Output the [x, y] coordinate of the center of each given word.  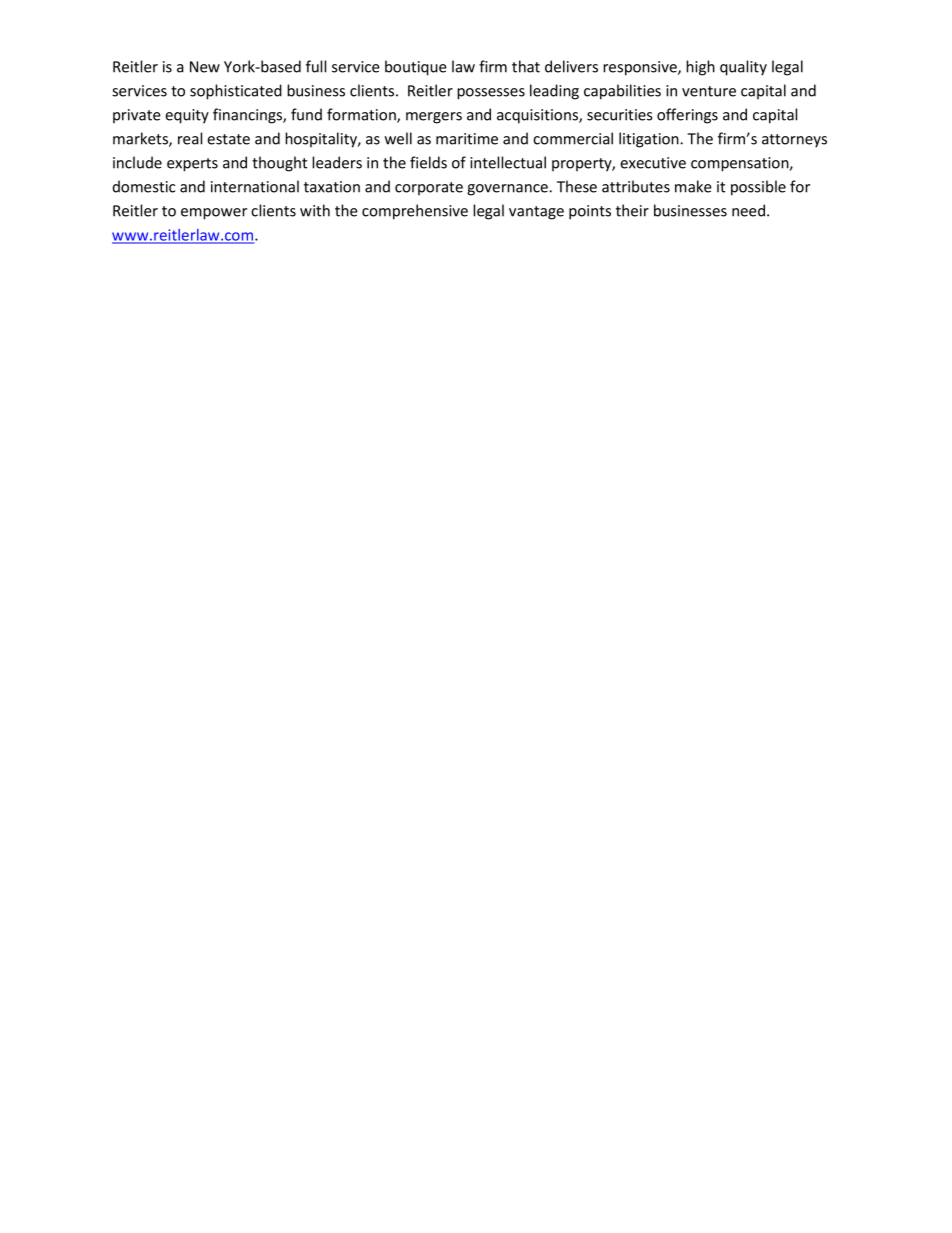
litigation [650, 140]
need [750, 210]
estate [228, 139]
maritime [467, 139]
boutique [416, 68]
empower [214, 214]
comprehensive [415, 212]
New [205, 67]
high [700, 68]
